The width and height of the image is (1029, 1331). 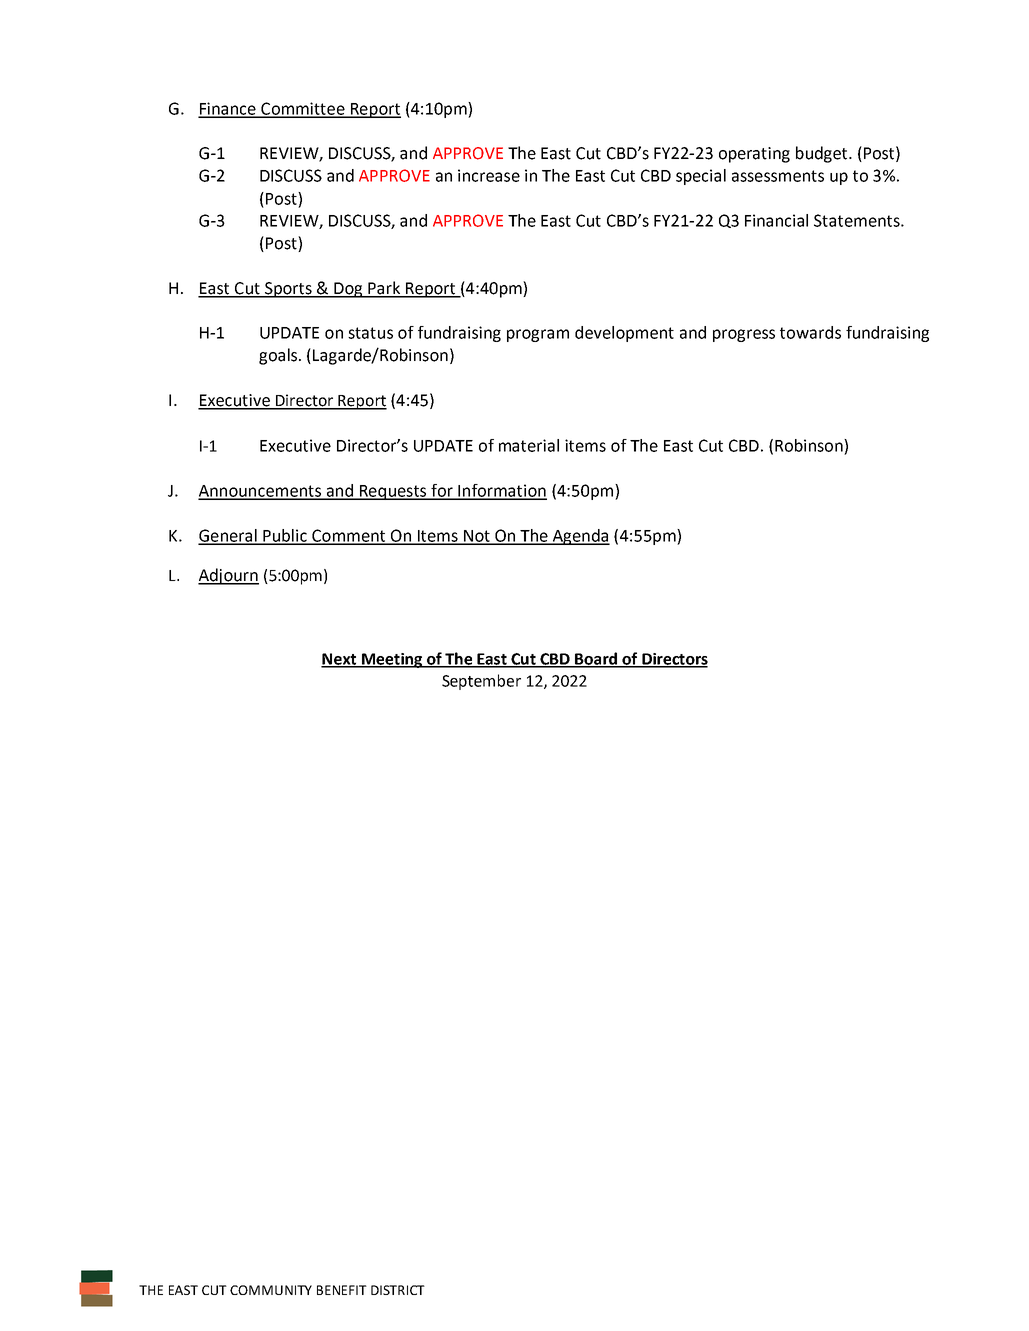 What do you see at coordinates (342, 1290) in the image?
I see `BENEFIT` at bounding box center [342, 1290].
